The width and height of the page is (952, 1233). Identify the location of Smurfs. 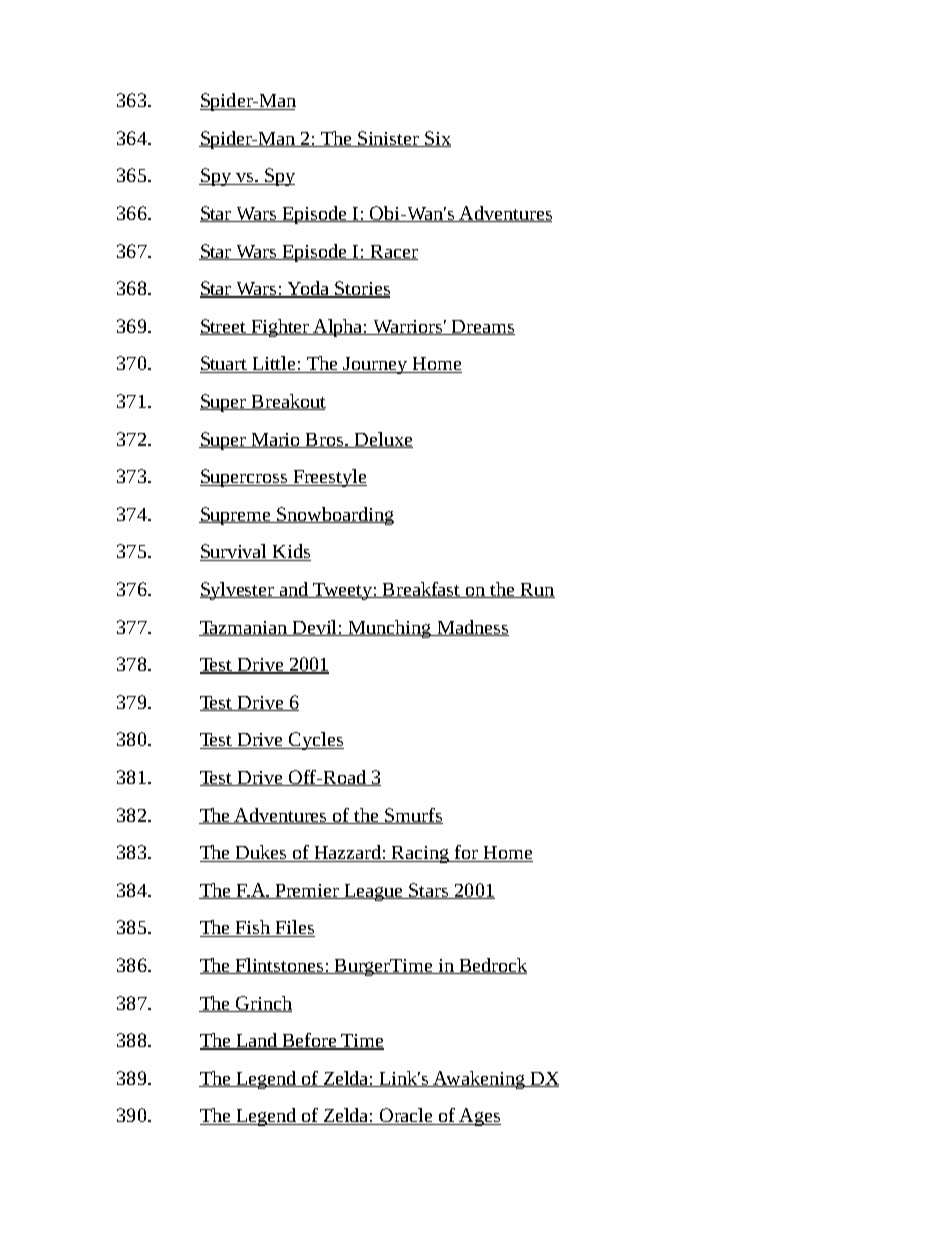
(413, 816).
